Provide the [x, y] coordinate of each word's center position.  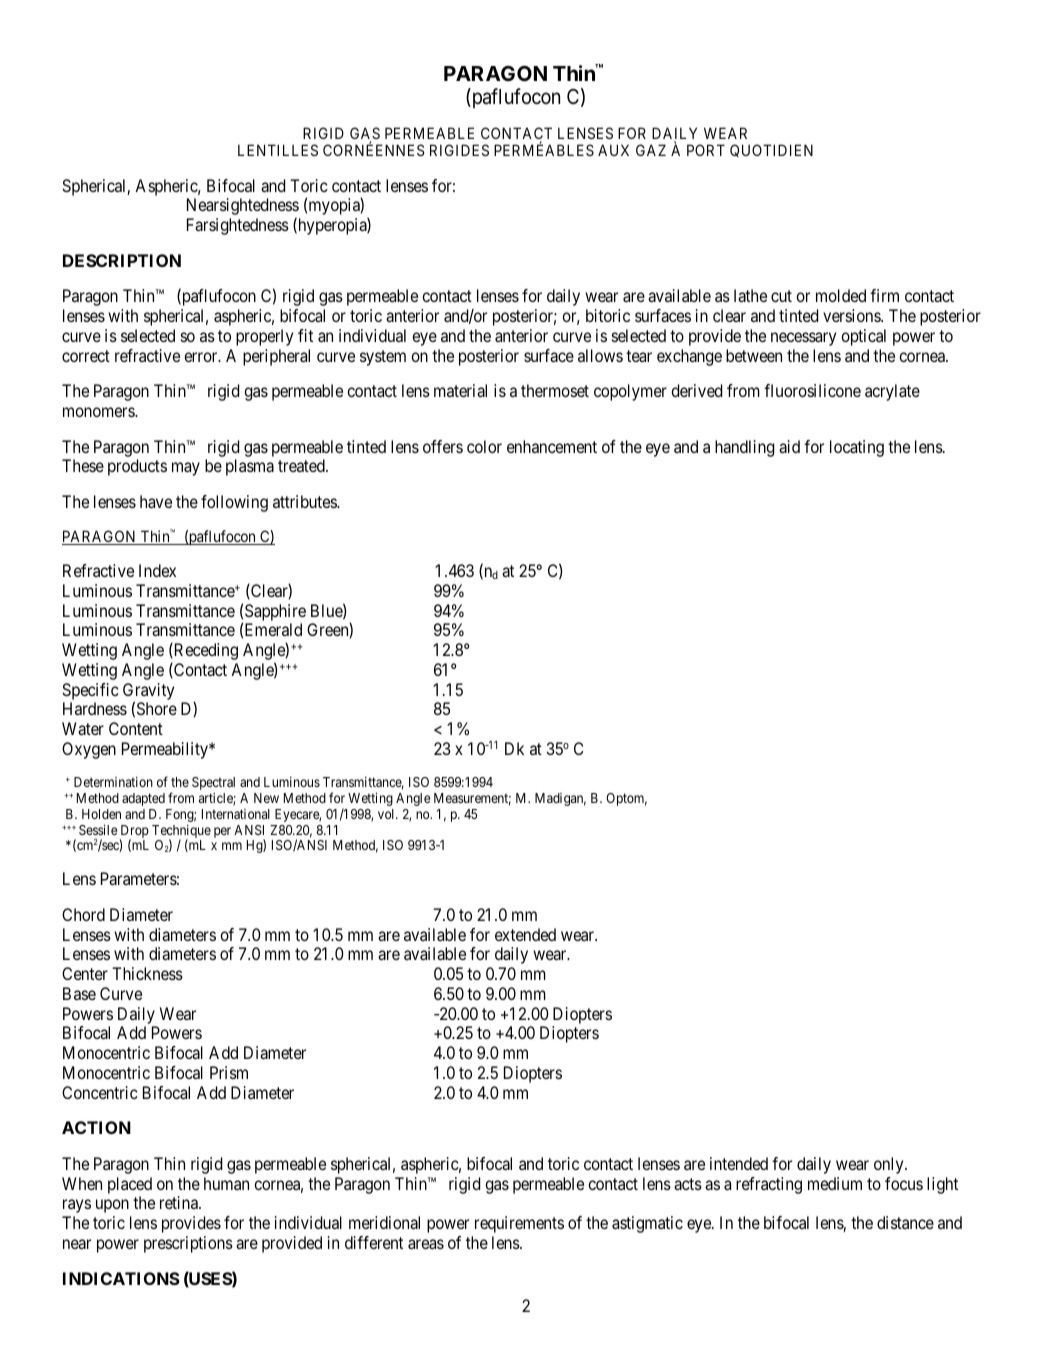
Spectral [213, 783]
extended [525, 934]
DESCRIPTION [122, 260]
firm [884, 295]
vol [387, 814]
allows [600, 355]
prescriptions [188, 1244]
